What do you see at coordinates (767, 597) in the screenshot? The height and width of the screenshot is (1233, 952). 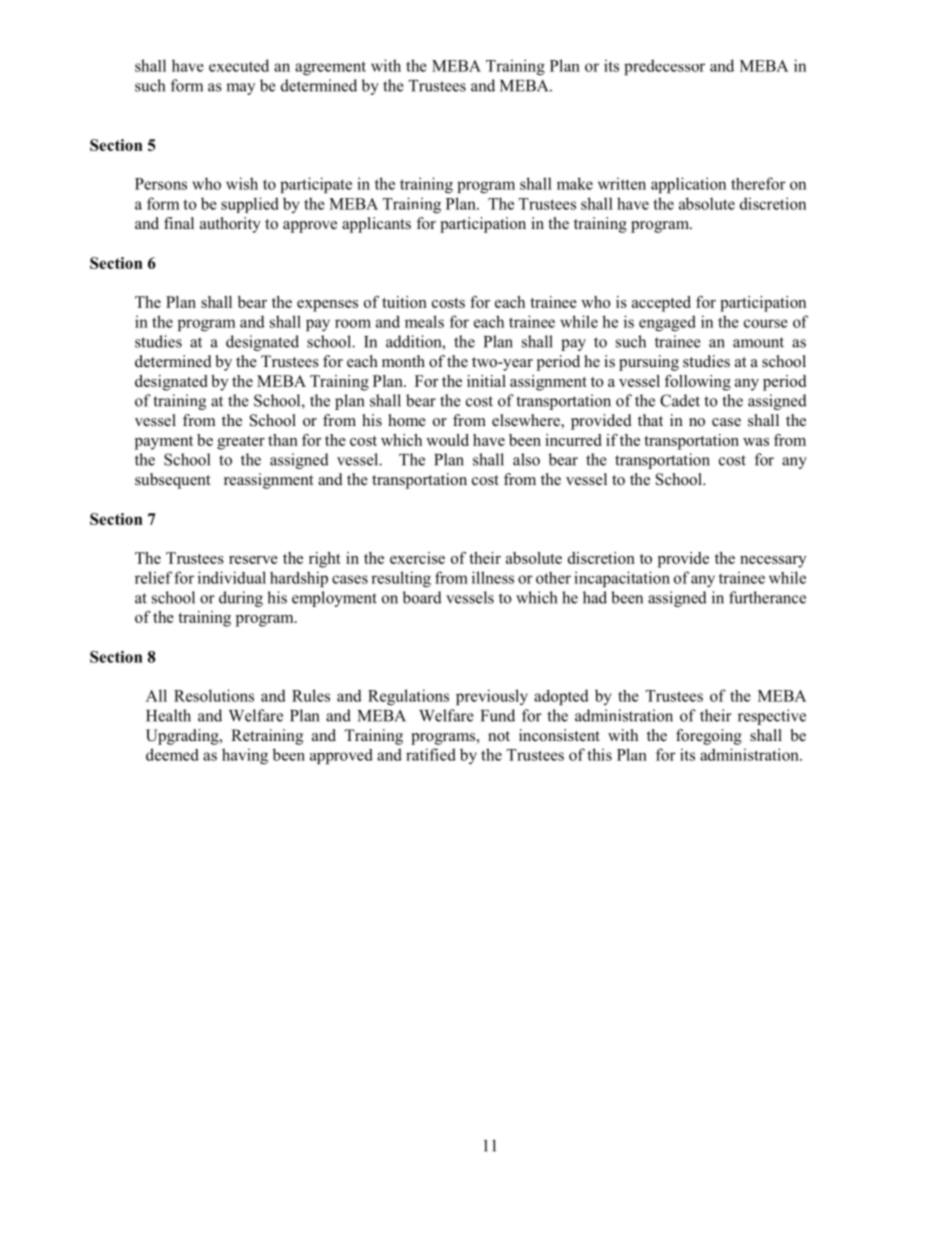 I see `furtherance` at bounding box center [767, 597].
